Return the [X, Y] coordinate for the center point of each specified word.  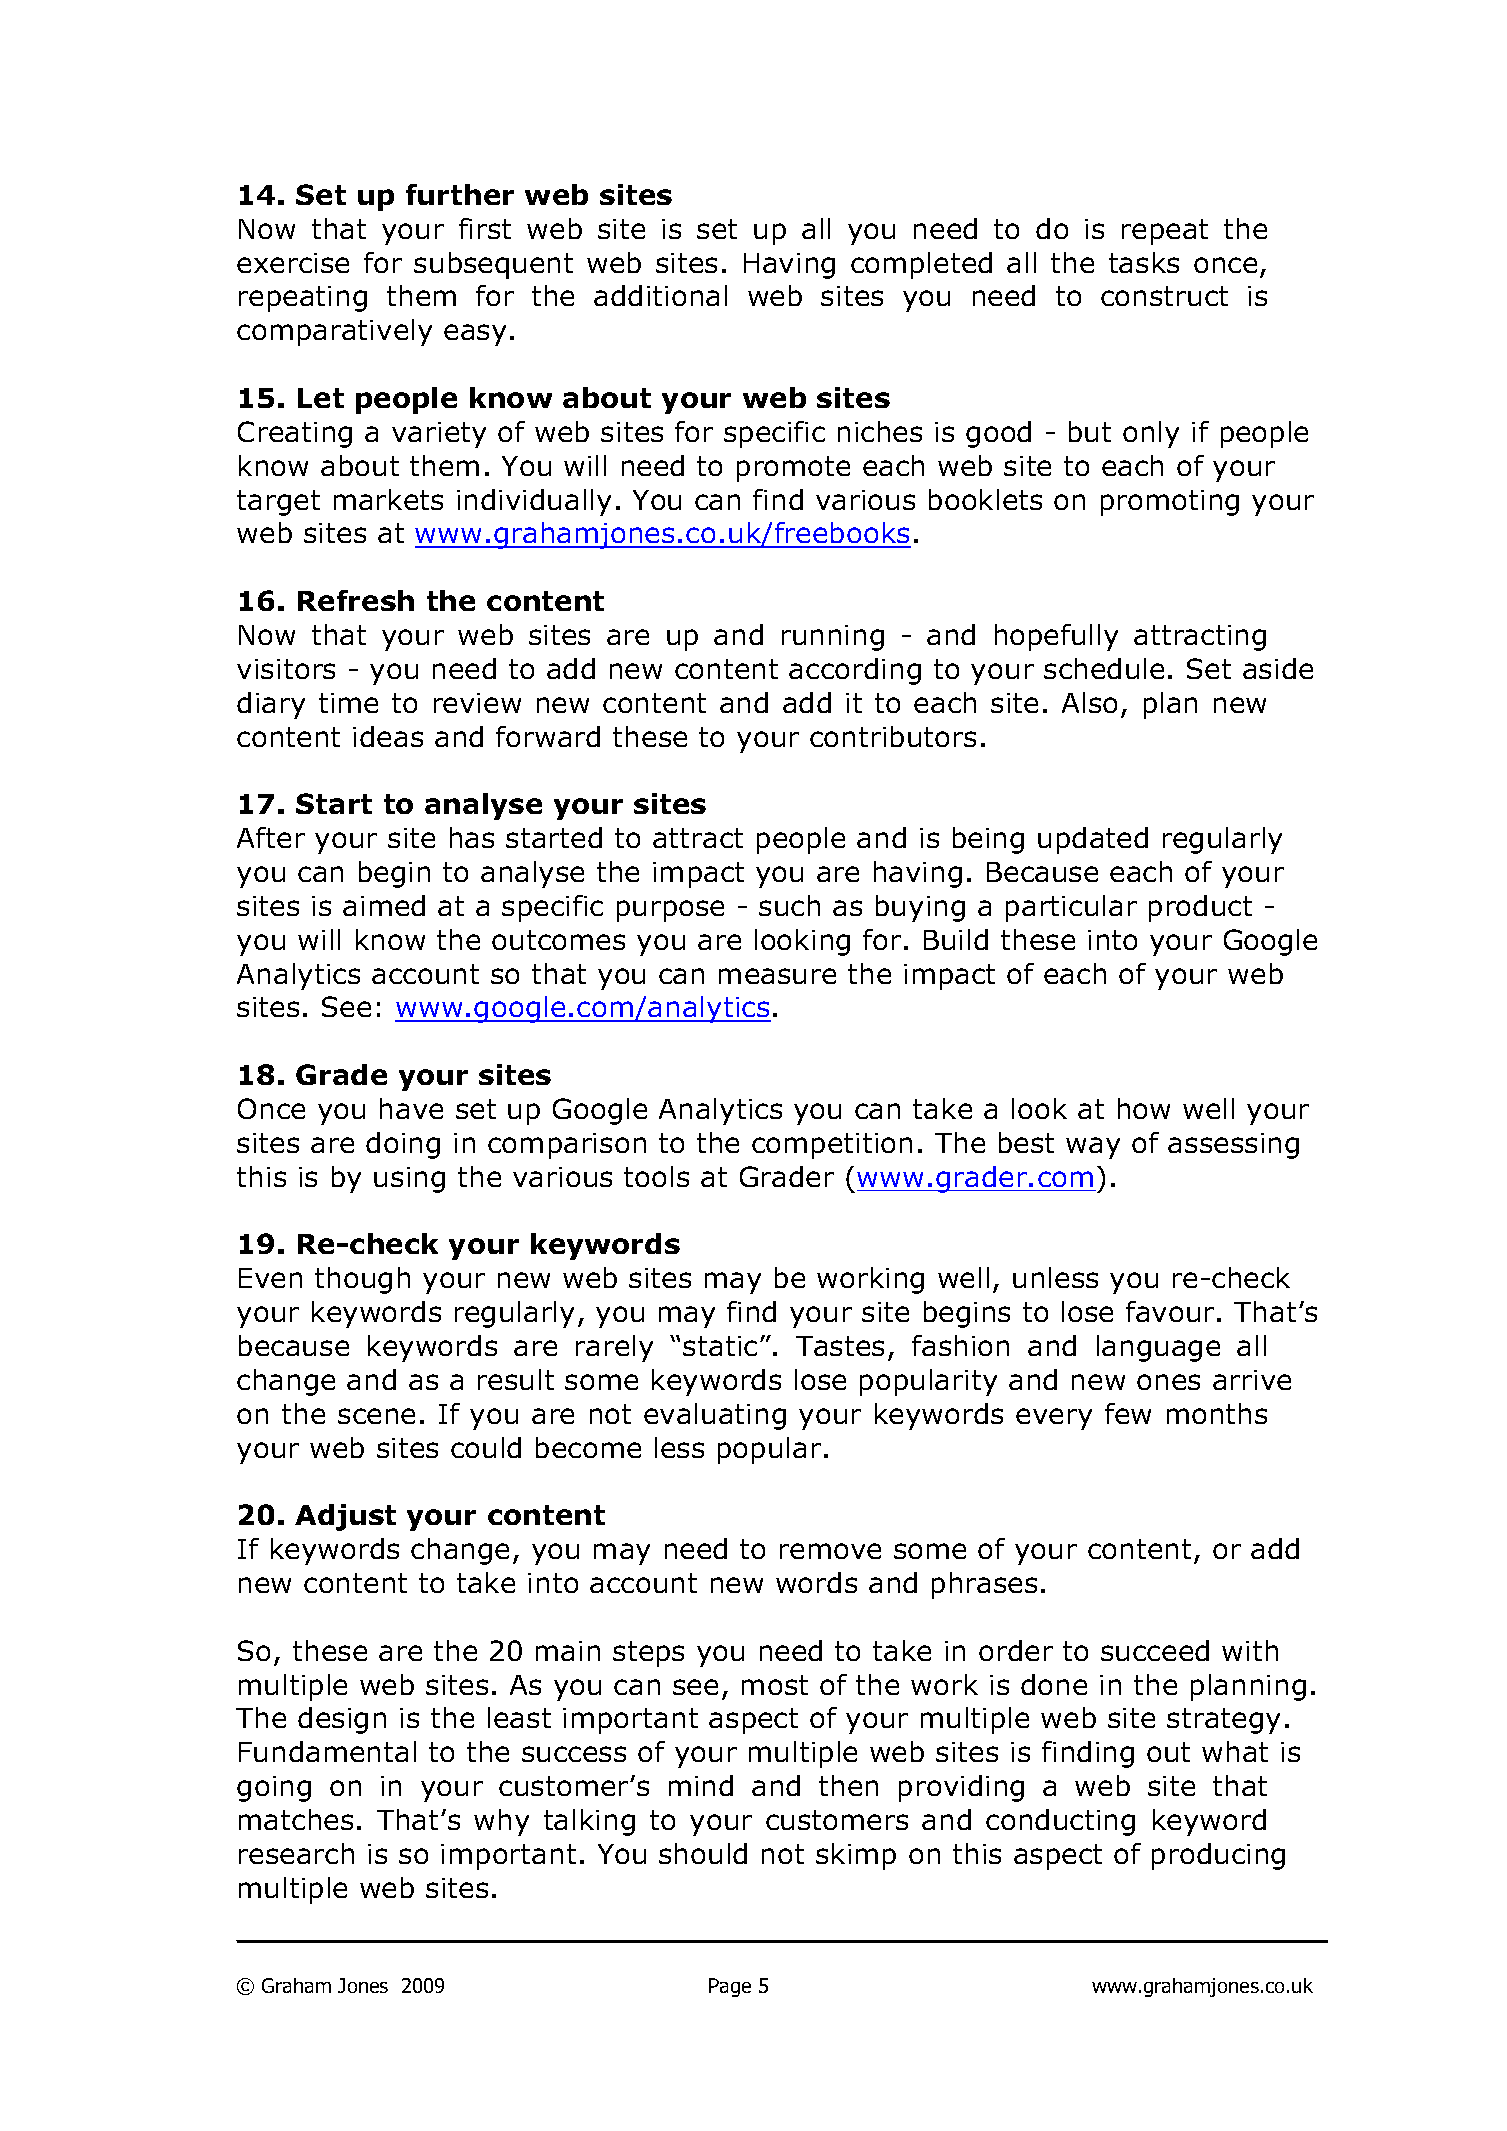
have [411, 1108]
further [460, 194]
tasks [1144, 262]
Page [730, 1987]
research [296, 1853]
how [1144, 1108]
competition [832, 1146]
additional [660, 295]
